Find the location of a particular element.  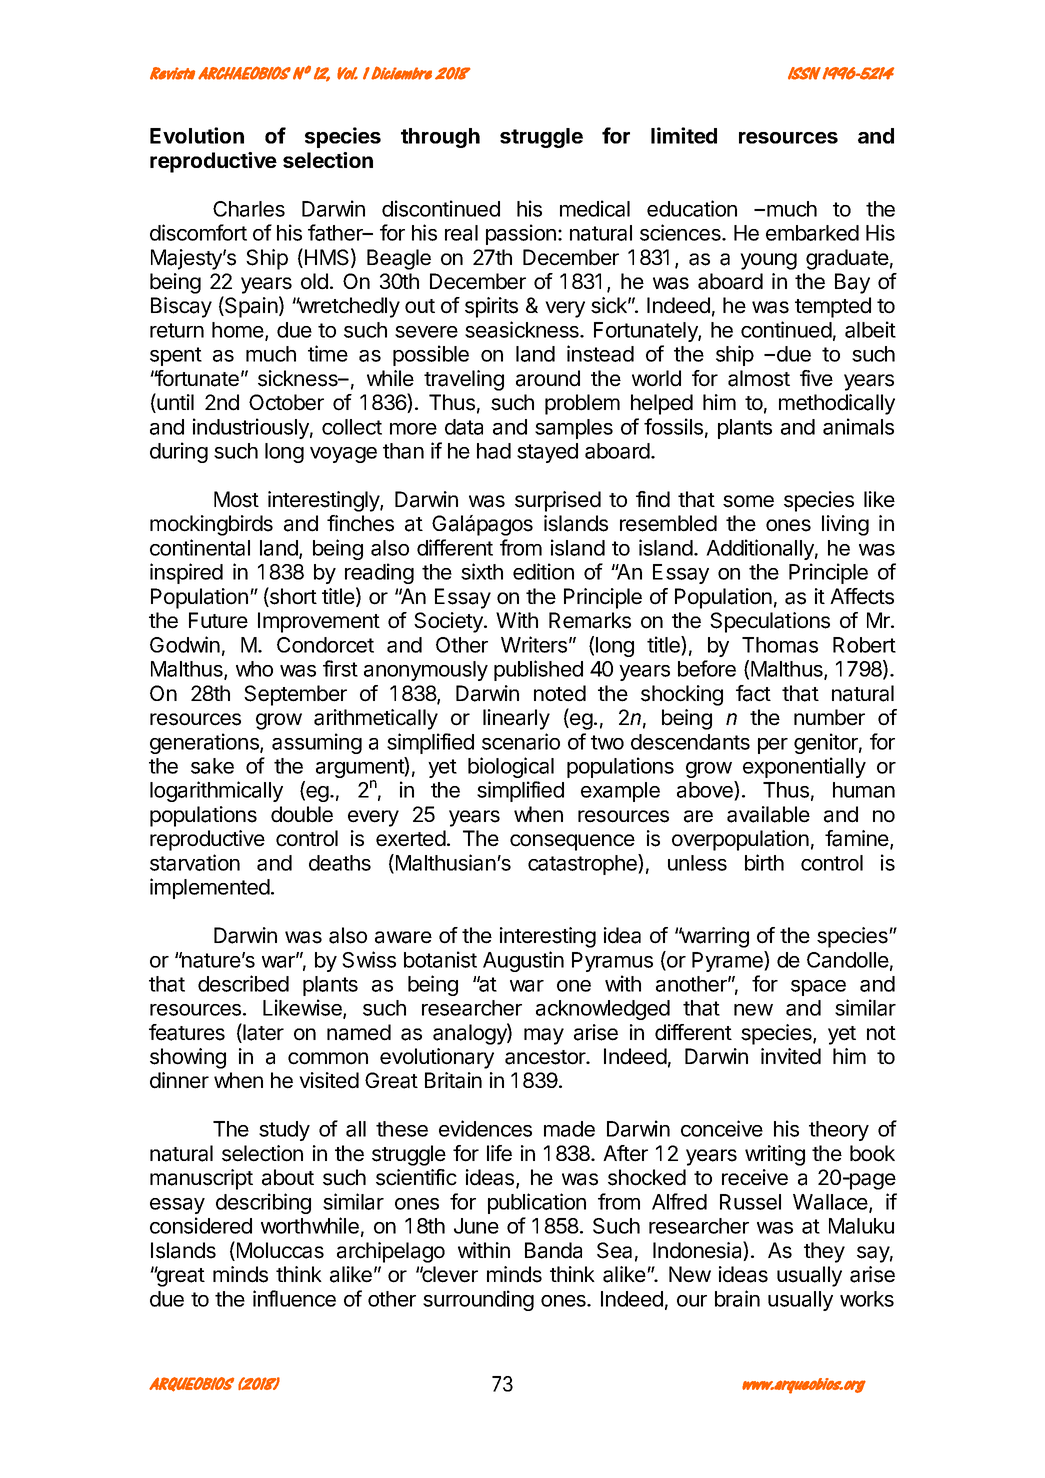

Banda is located at coordinates (553, 1250).
